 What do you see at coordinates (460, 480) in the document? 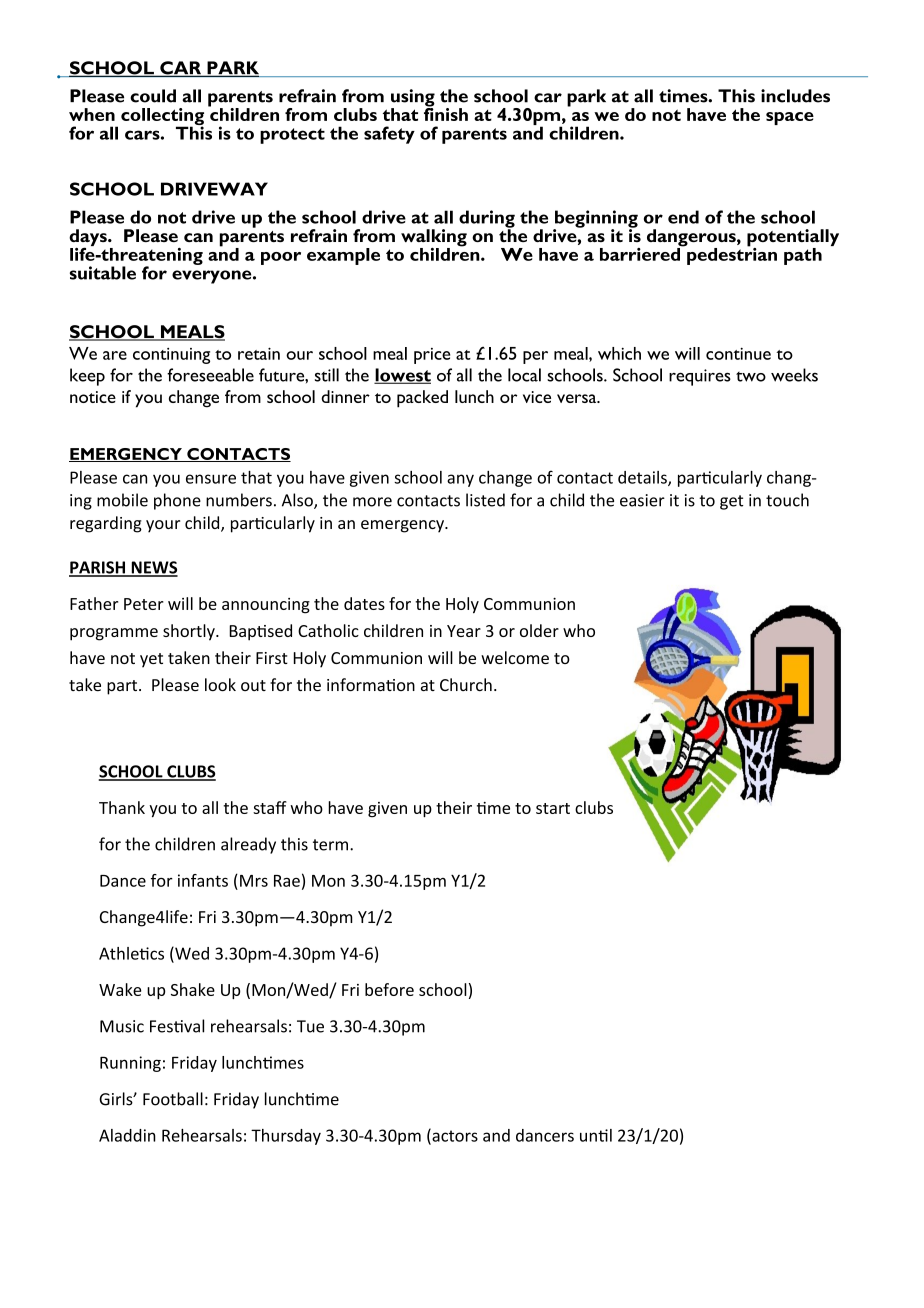
I see `any` at bounding box center [460, 480].
